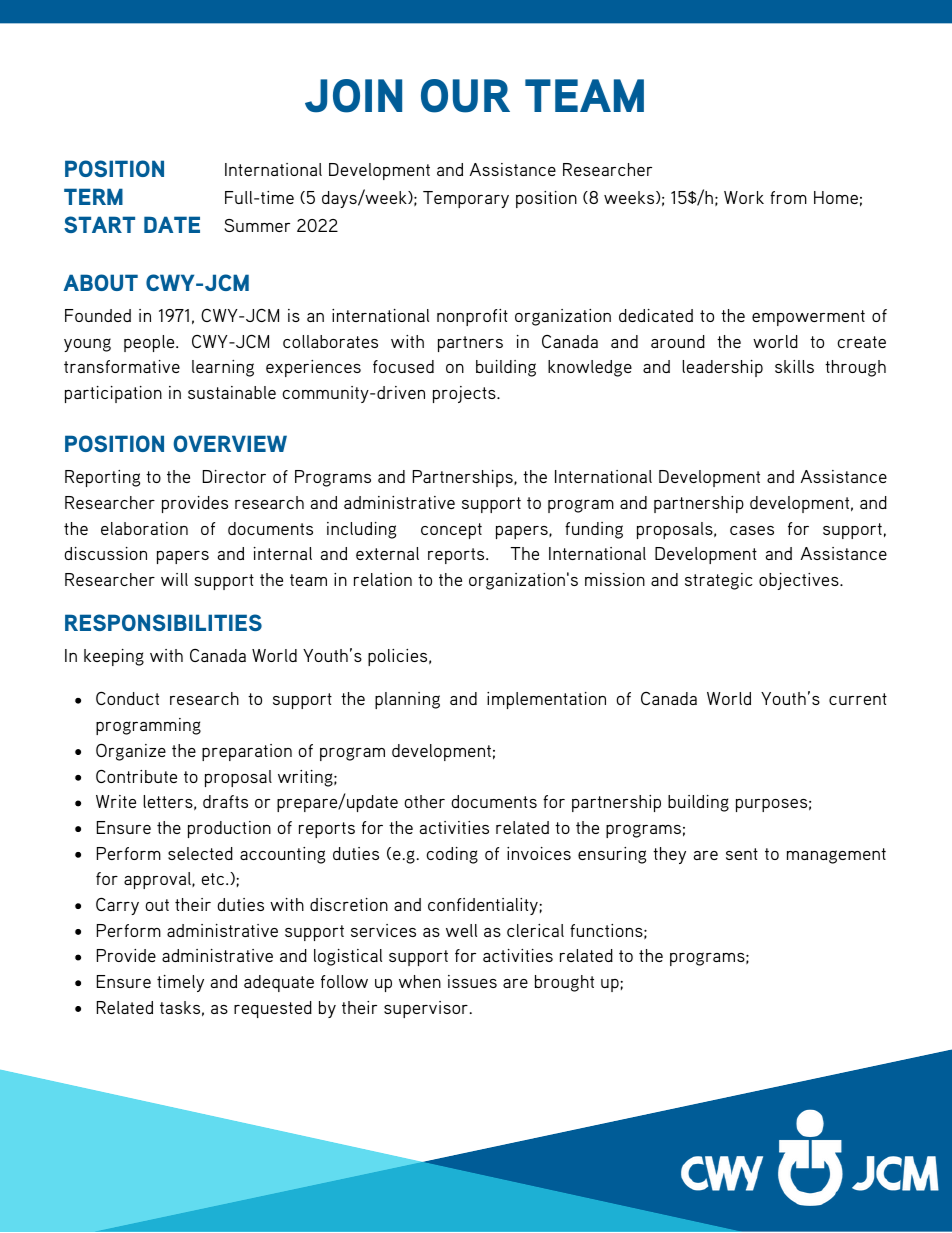 Image resolution: width=952 pixels, height=1233 pixels. Describe the element at coordinates (127, 698) in the screenshot. I see `Conduct` at that location.
